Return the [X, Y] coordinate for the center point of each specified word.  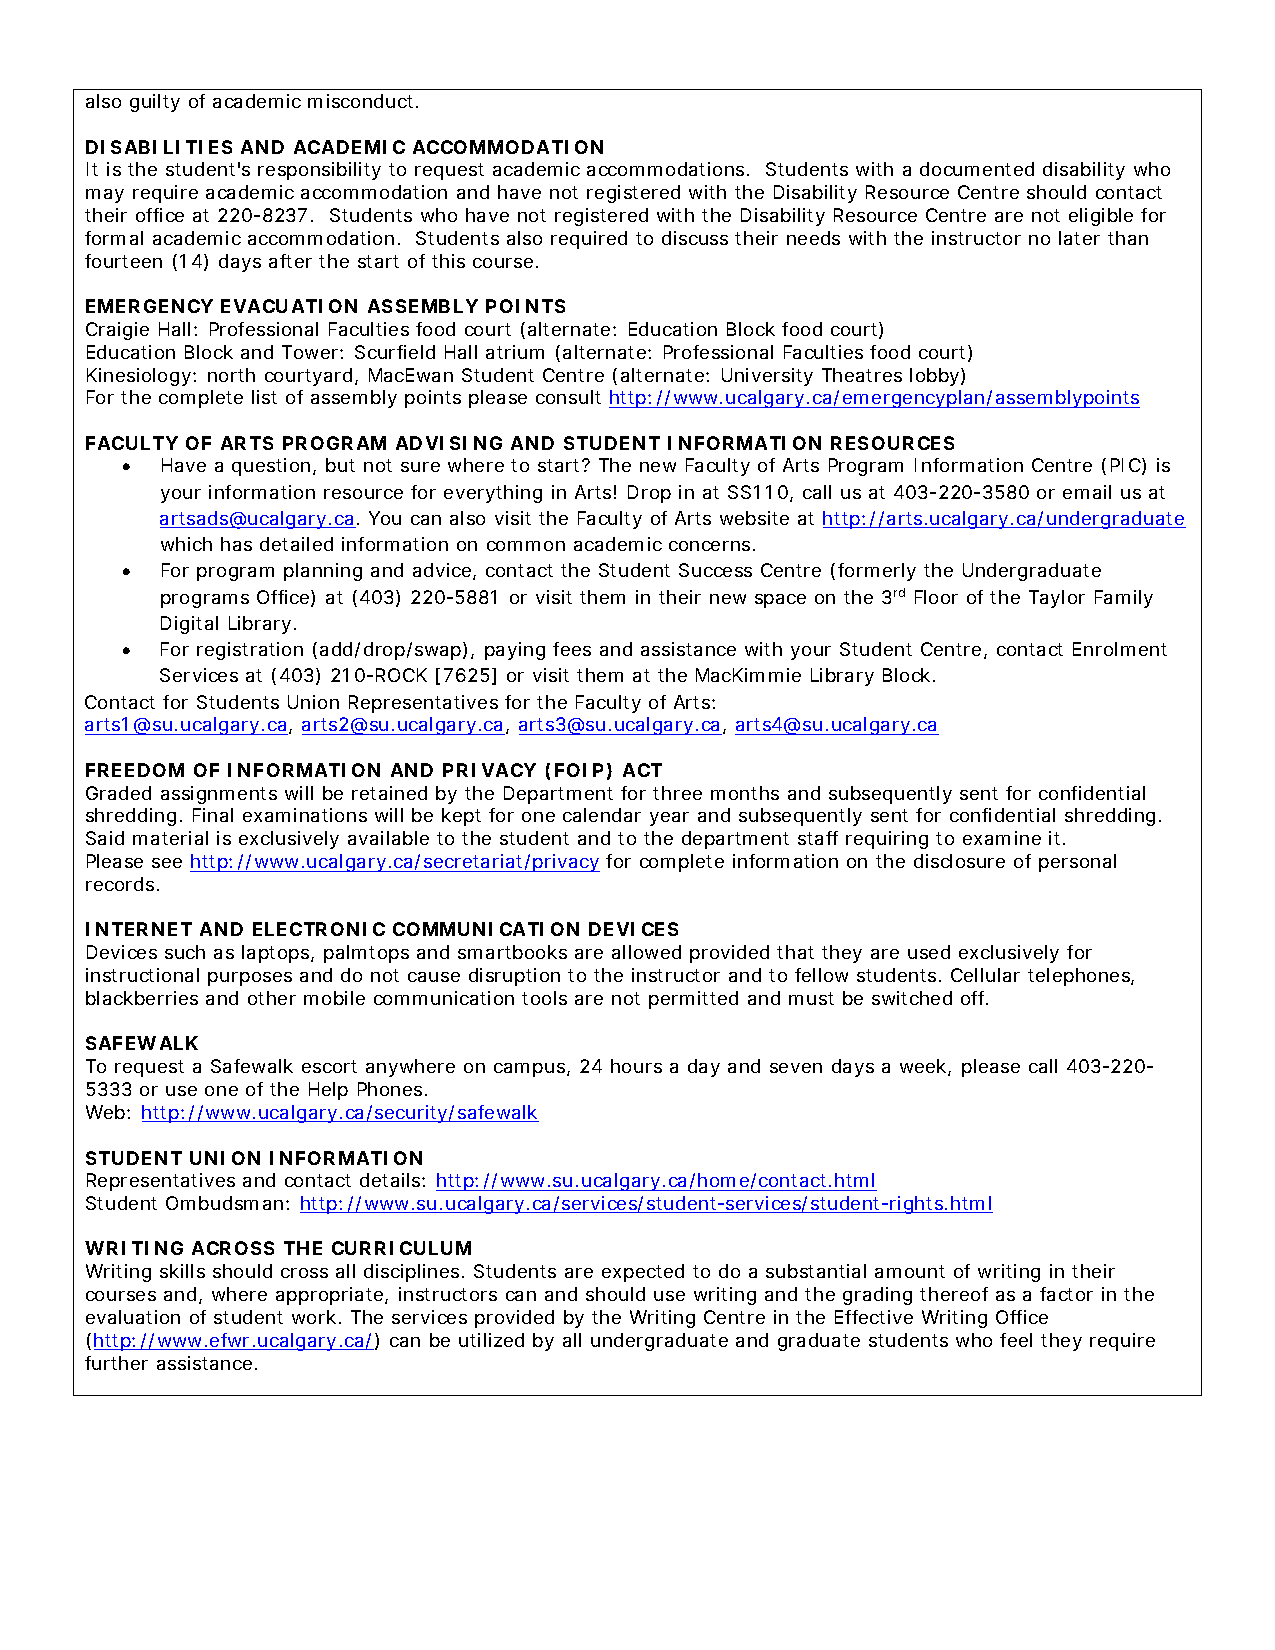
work [314, 1317]
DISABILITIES [159, 147]
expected [643, 1273]
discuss [695, 238]
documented [977, 169]
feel [1016, 1340]
